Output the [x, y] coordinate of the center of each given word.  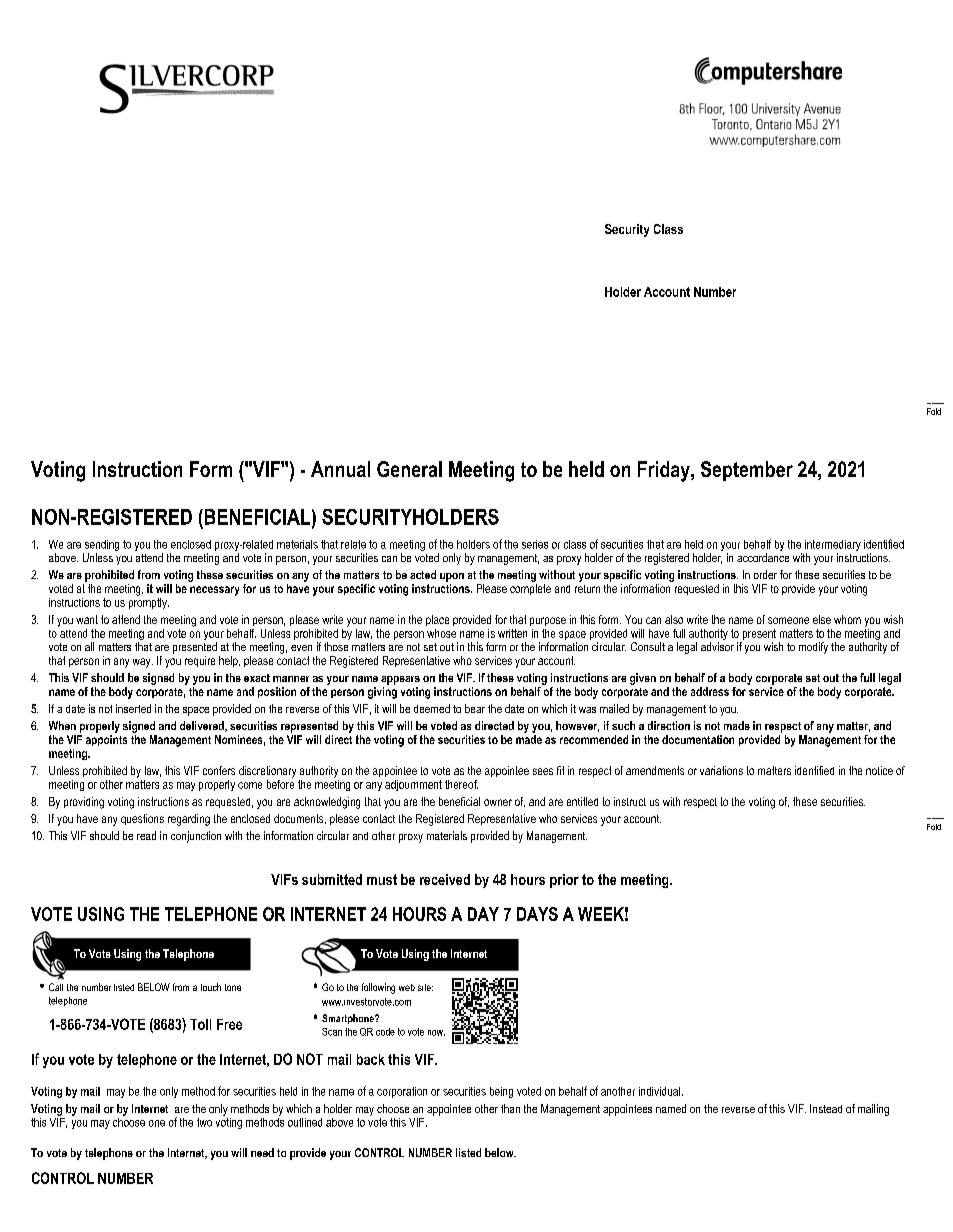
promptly [149, 602]
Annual [340, 469]
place [437, 620]
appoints [106, 740]
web [407, 987]
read [146, 835]
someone [788, 620]
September [747, 471]
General [409, 469]
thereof [461, 784]
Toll [200, 1024]
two [204, 1122]
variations [721, 770]
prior [564, 881]
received [445, 879]
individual [659, 1091]
